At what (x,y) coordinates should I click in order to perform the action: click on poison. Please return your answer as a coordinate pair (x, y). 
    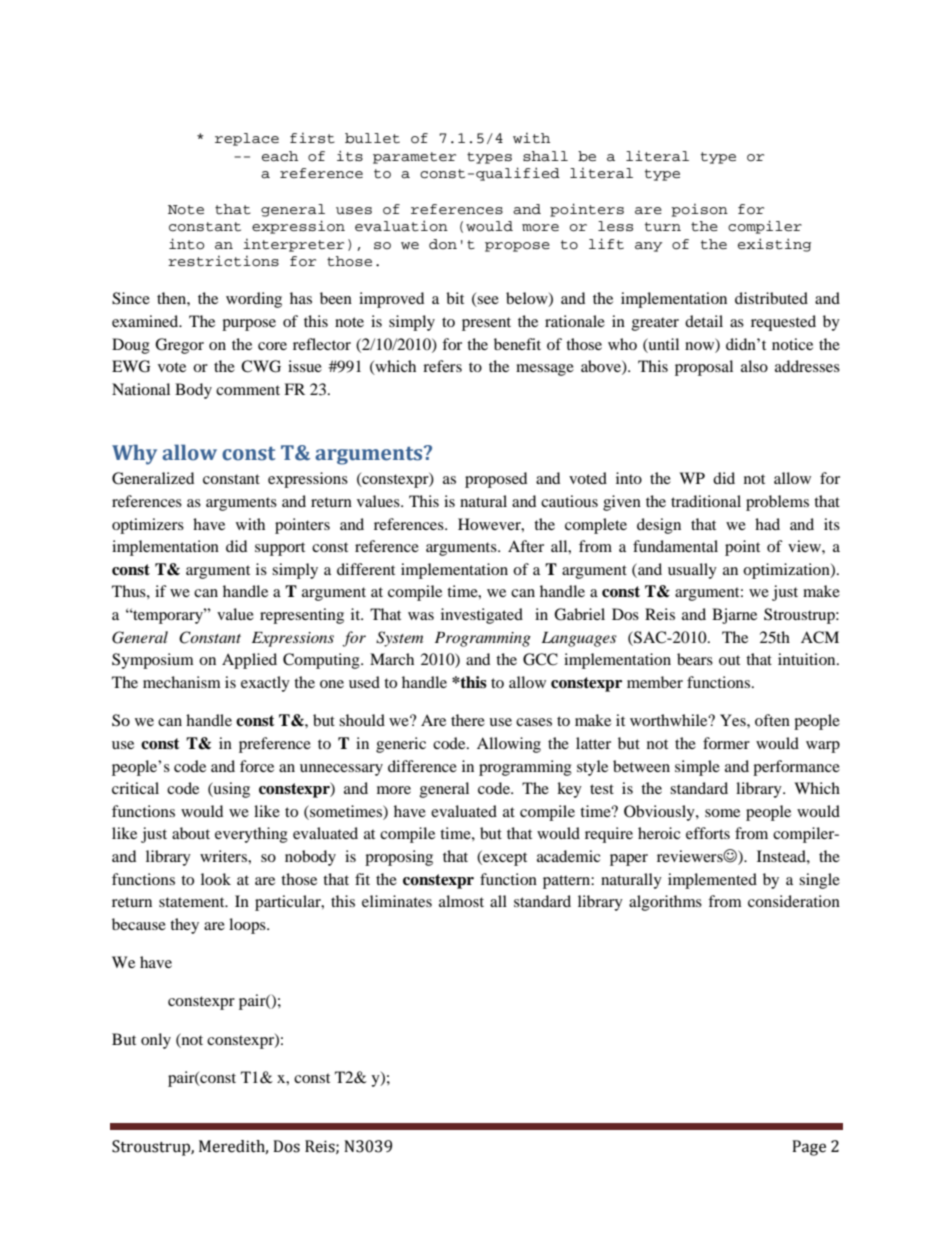
    Looking at the image, I should click on (699, 210).
